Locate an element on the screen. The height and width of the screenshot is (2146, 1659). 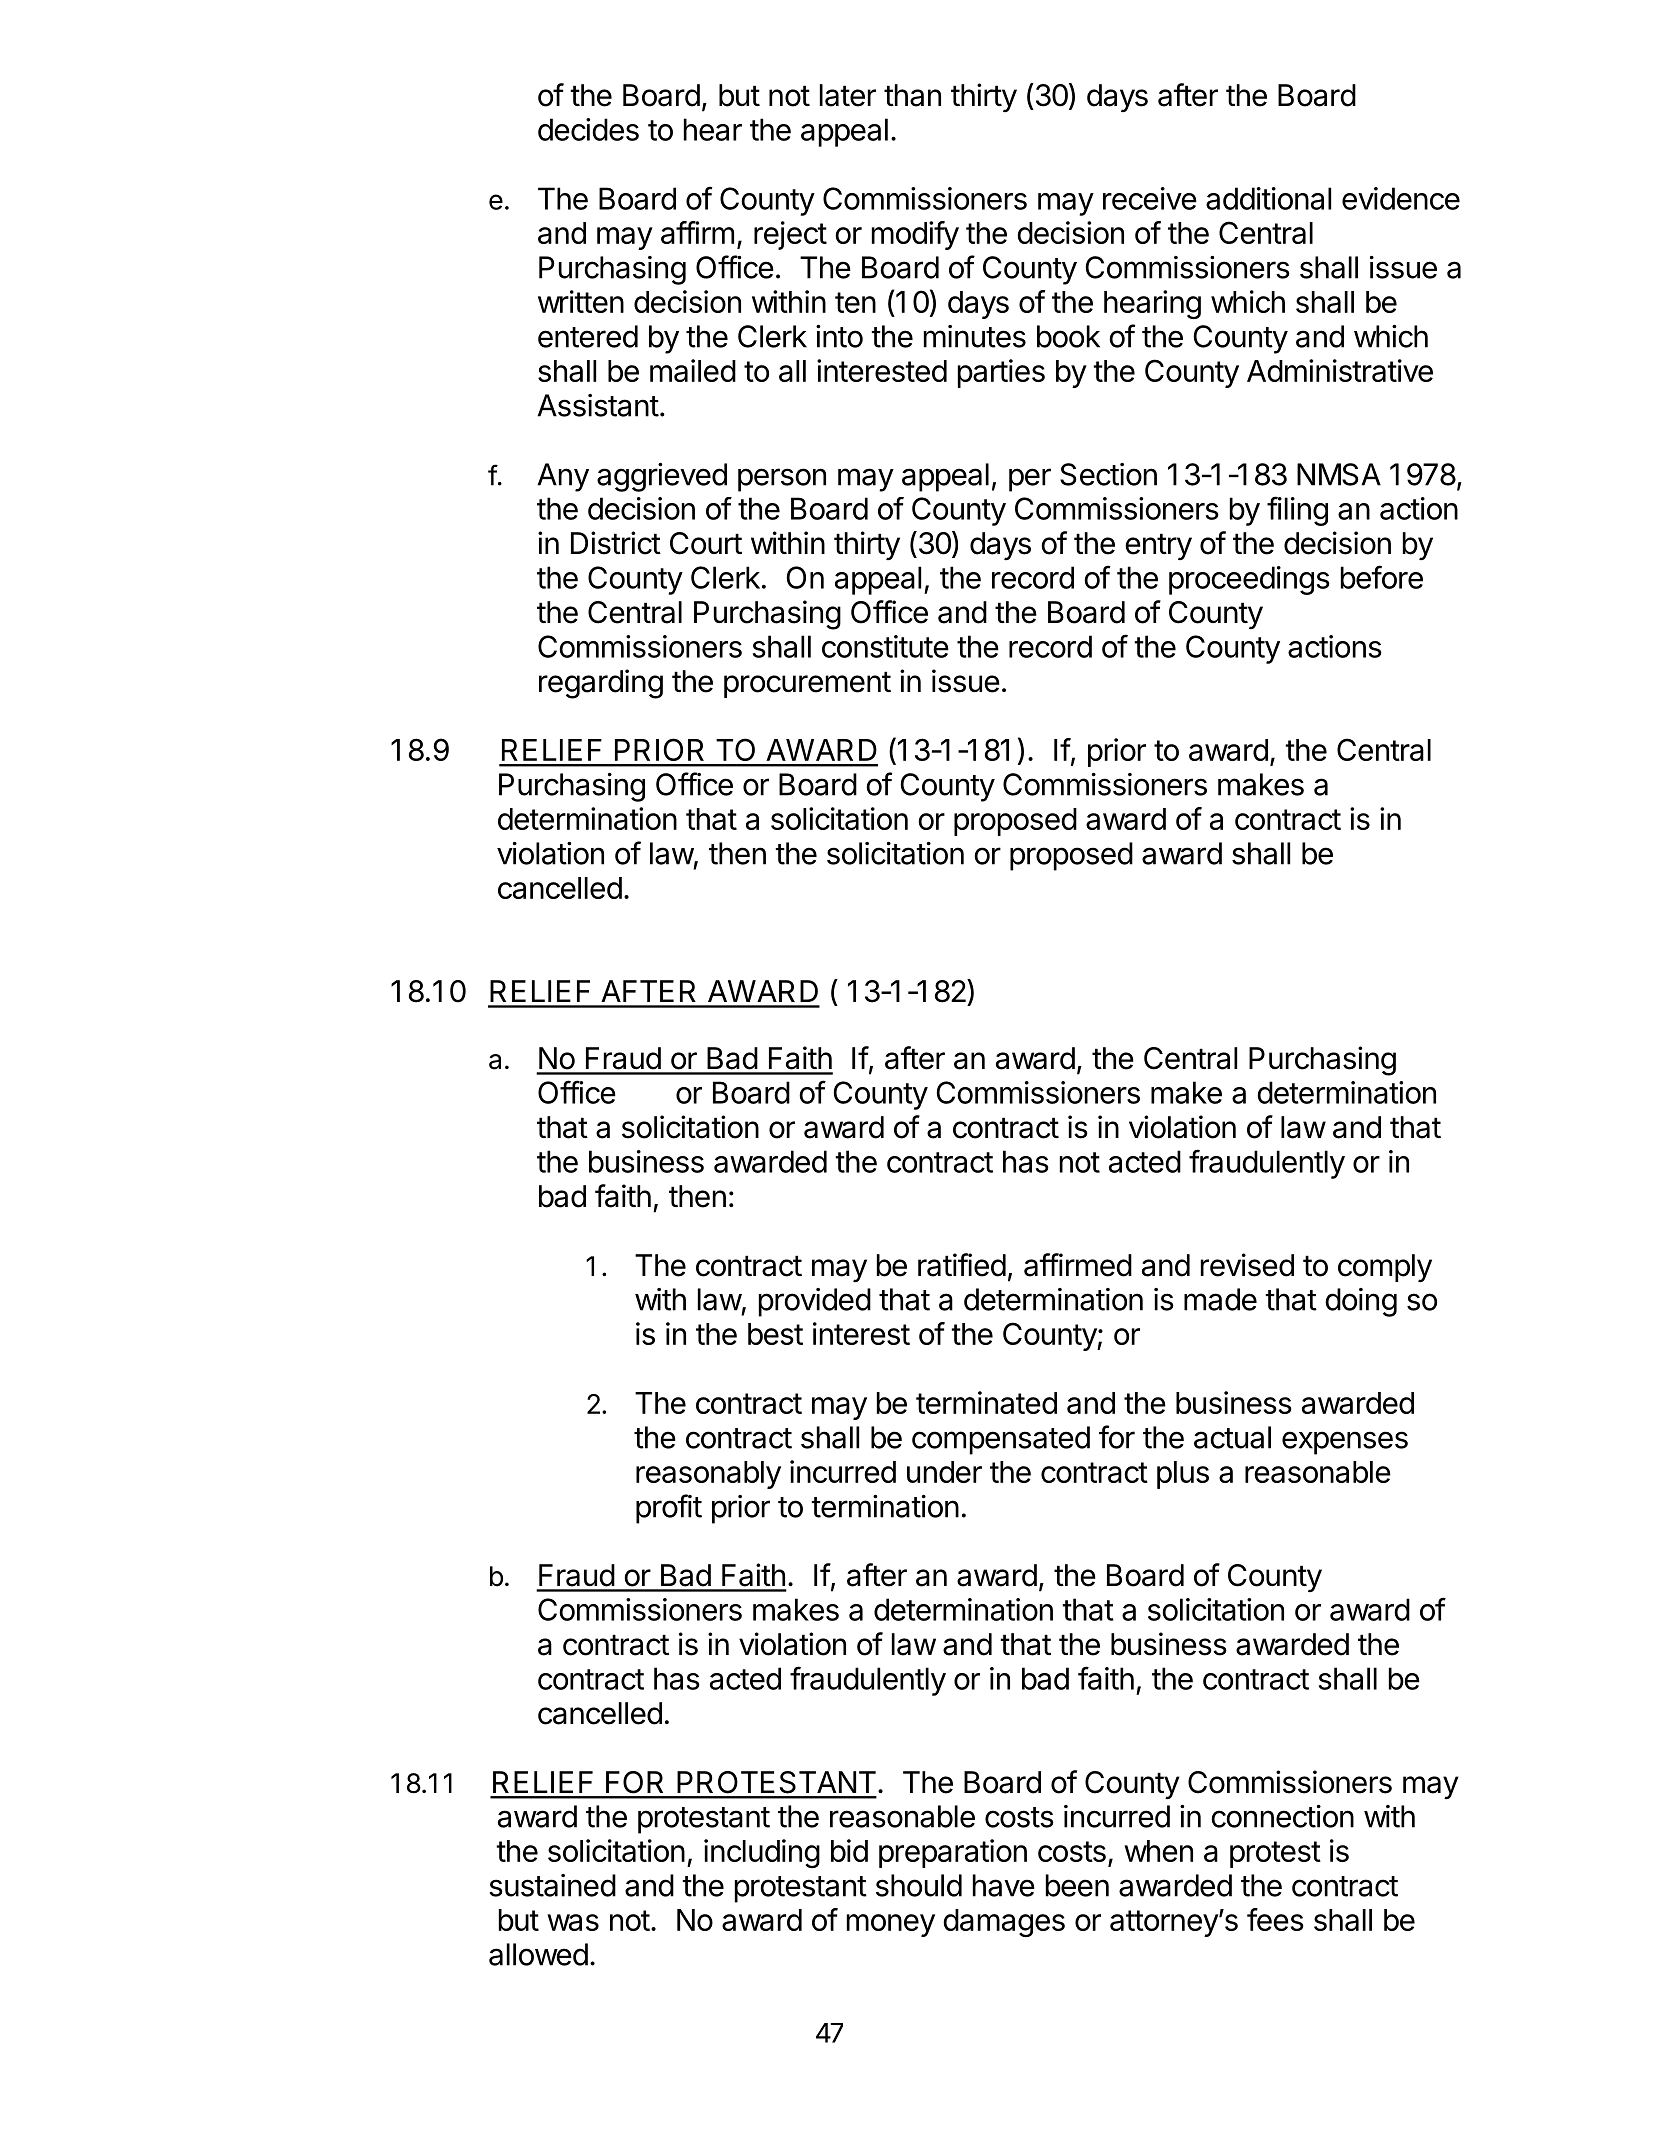
ratified is located at coordinates (962, 1265).
